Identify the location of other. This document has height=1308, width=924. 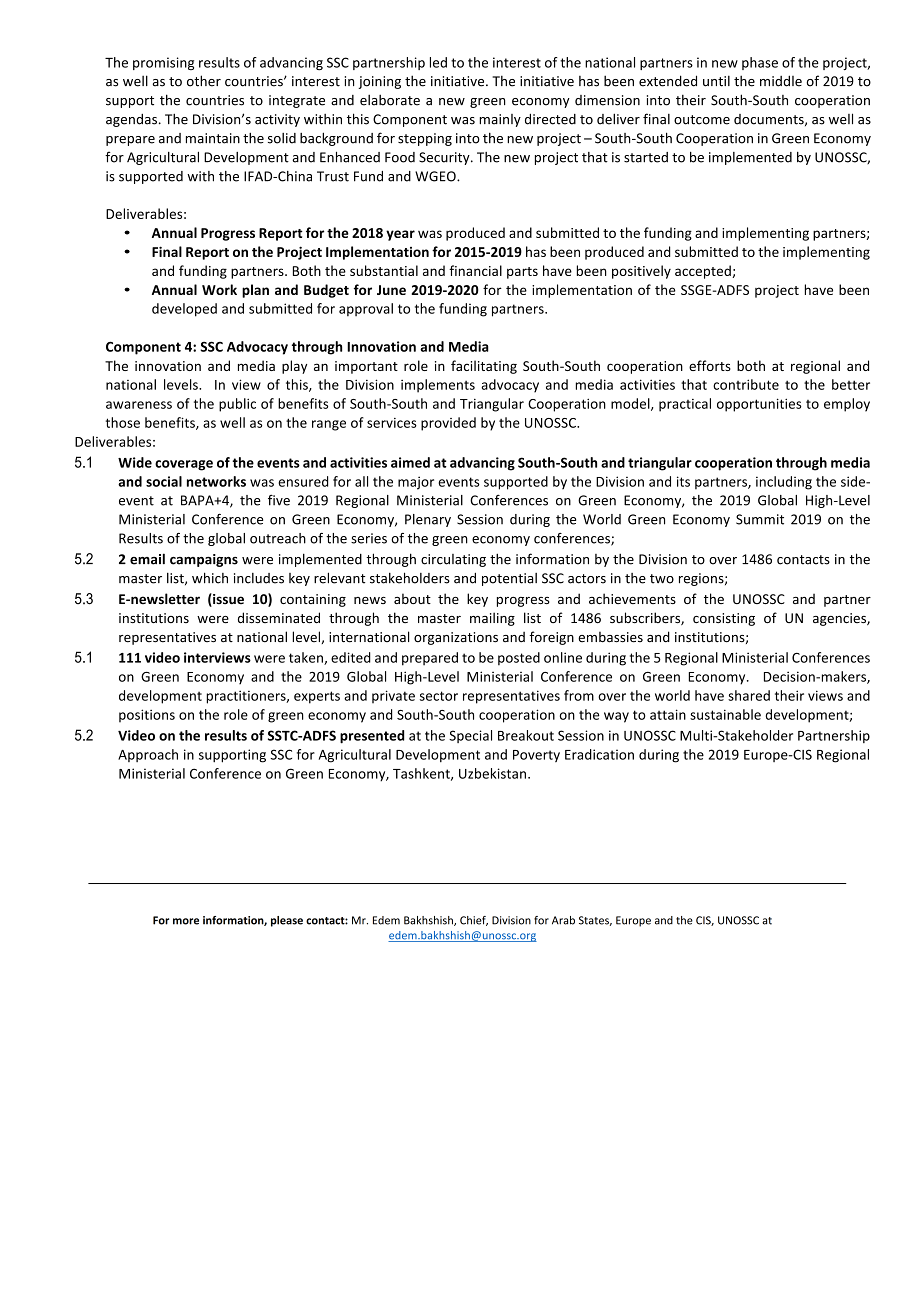
(204, 81).
